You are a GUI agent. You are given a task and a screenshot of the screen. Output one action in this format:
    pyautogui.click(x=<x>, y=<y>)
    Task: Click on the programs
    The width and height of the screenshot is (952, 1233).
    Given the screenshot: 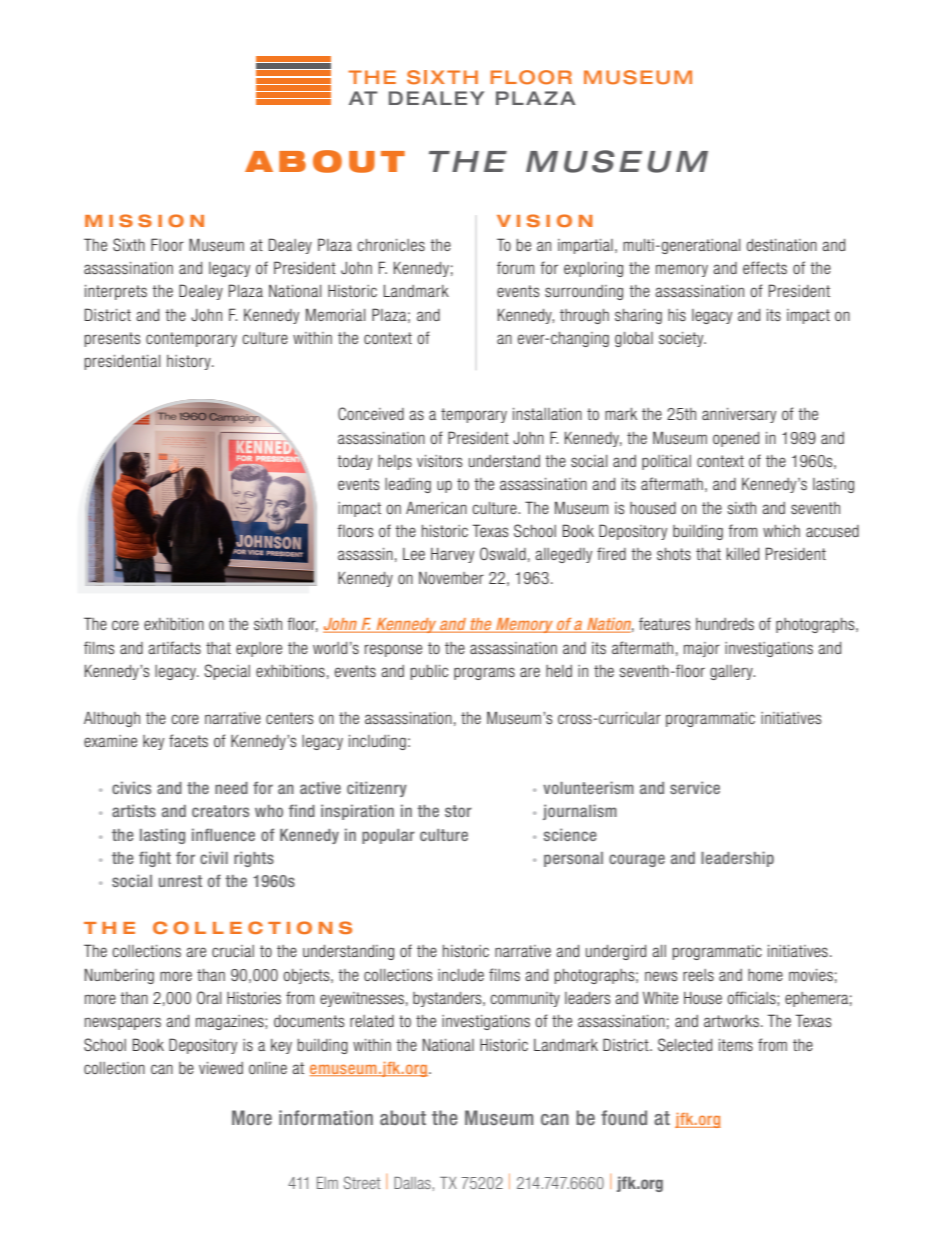 What is the action you would take?
    pyautogui.click(x=484, y=673)
